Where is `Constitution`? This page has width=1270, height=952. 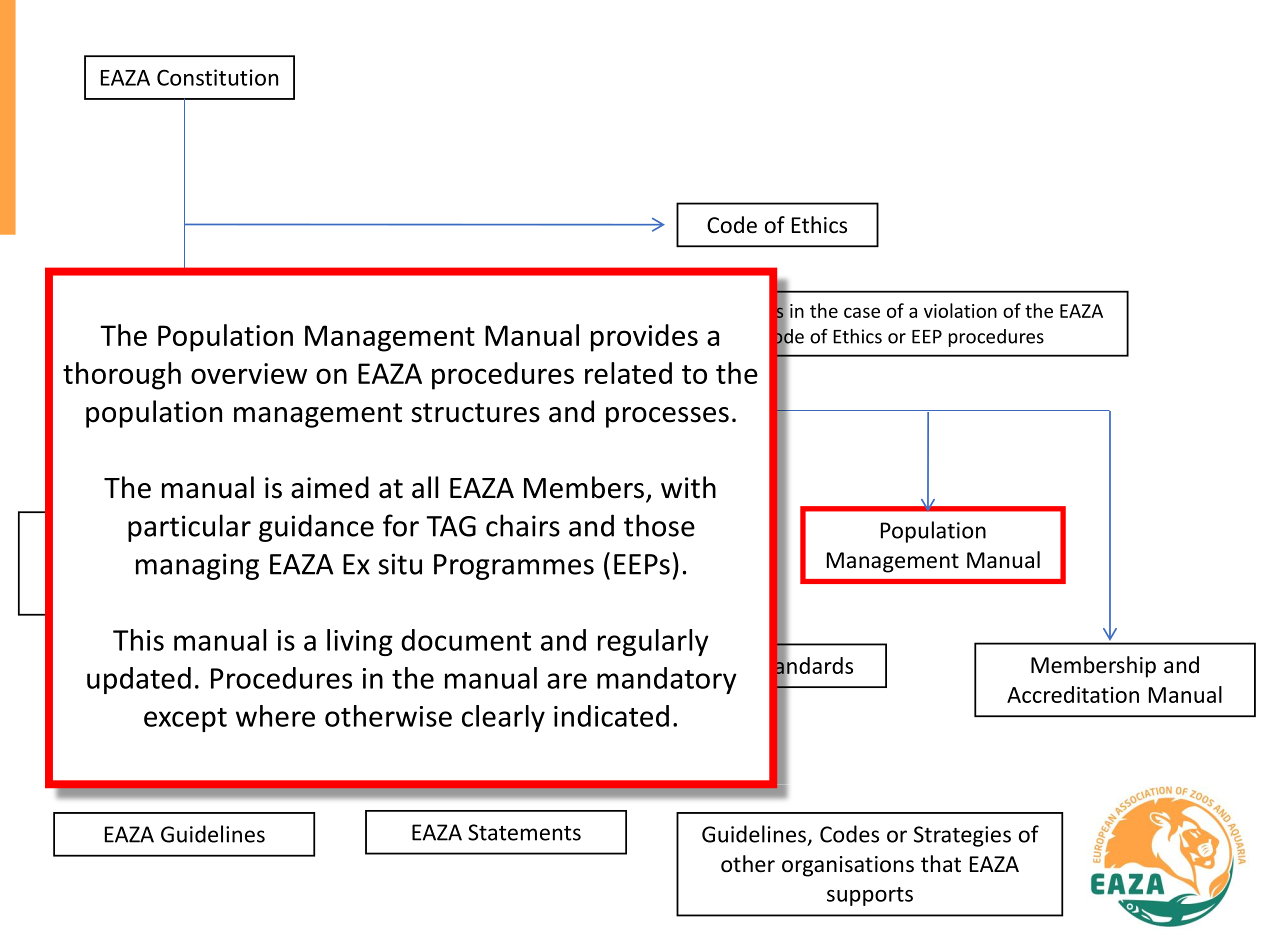
Constitution is located at coordinates (217, 77).
